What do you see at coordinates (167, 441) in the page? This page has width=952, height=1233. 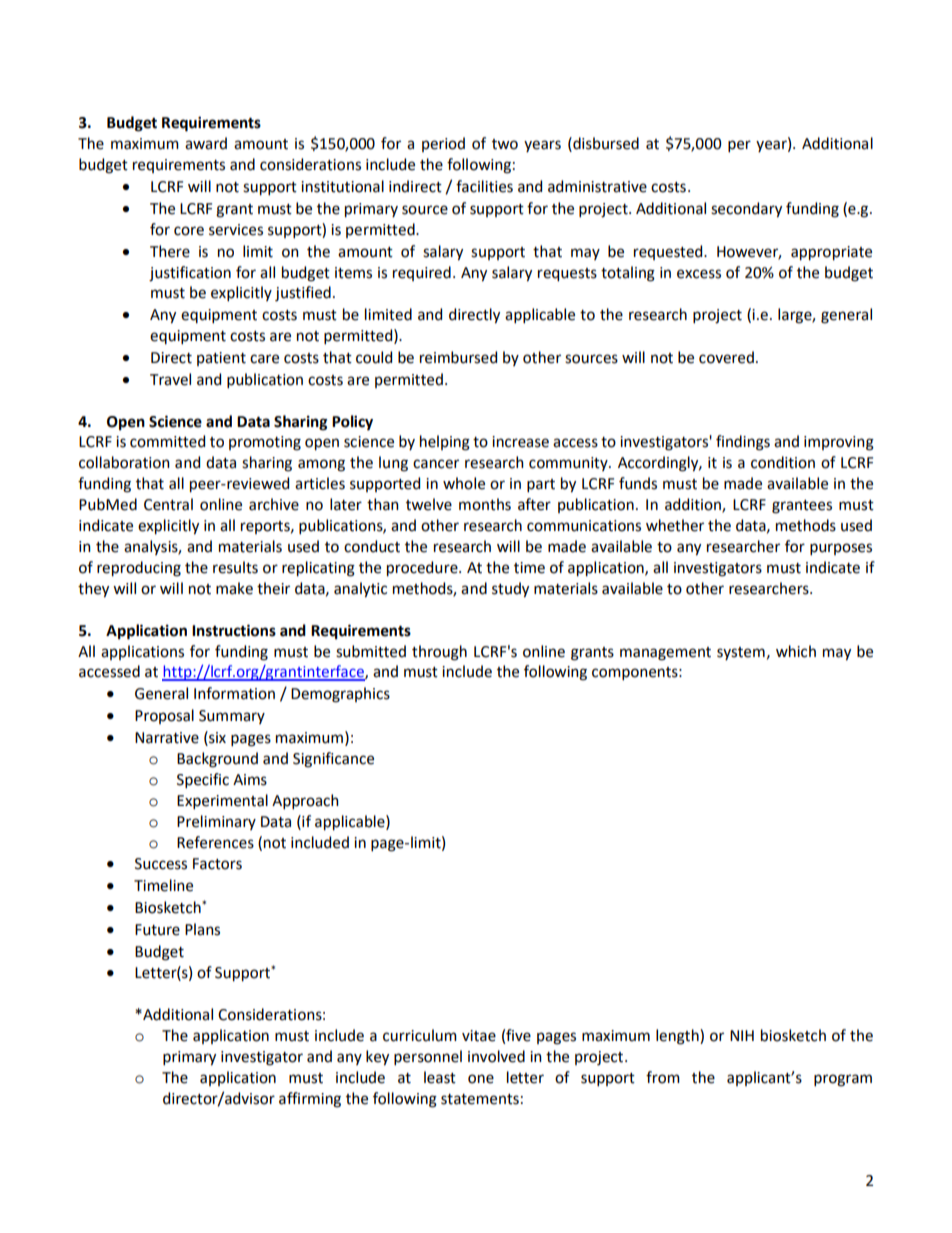 I see `committed` at bounding box center [167, 441].
